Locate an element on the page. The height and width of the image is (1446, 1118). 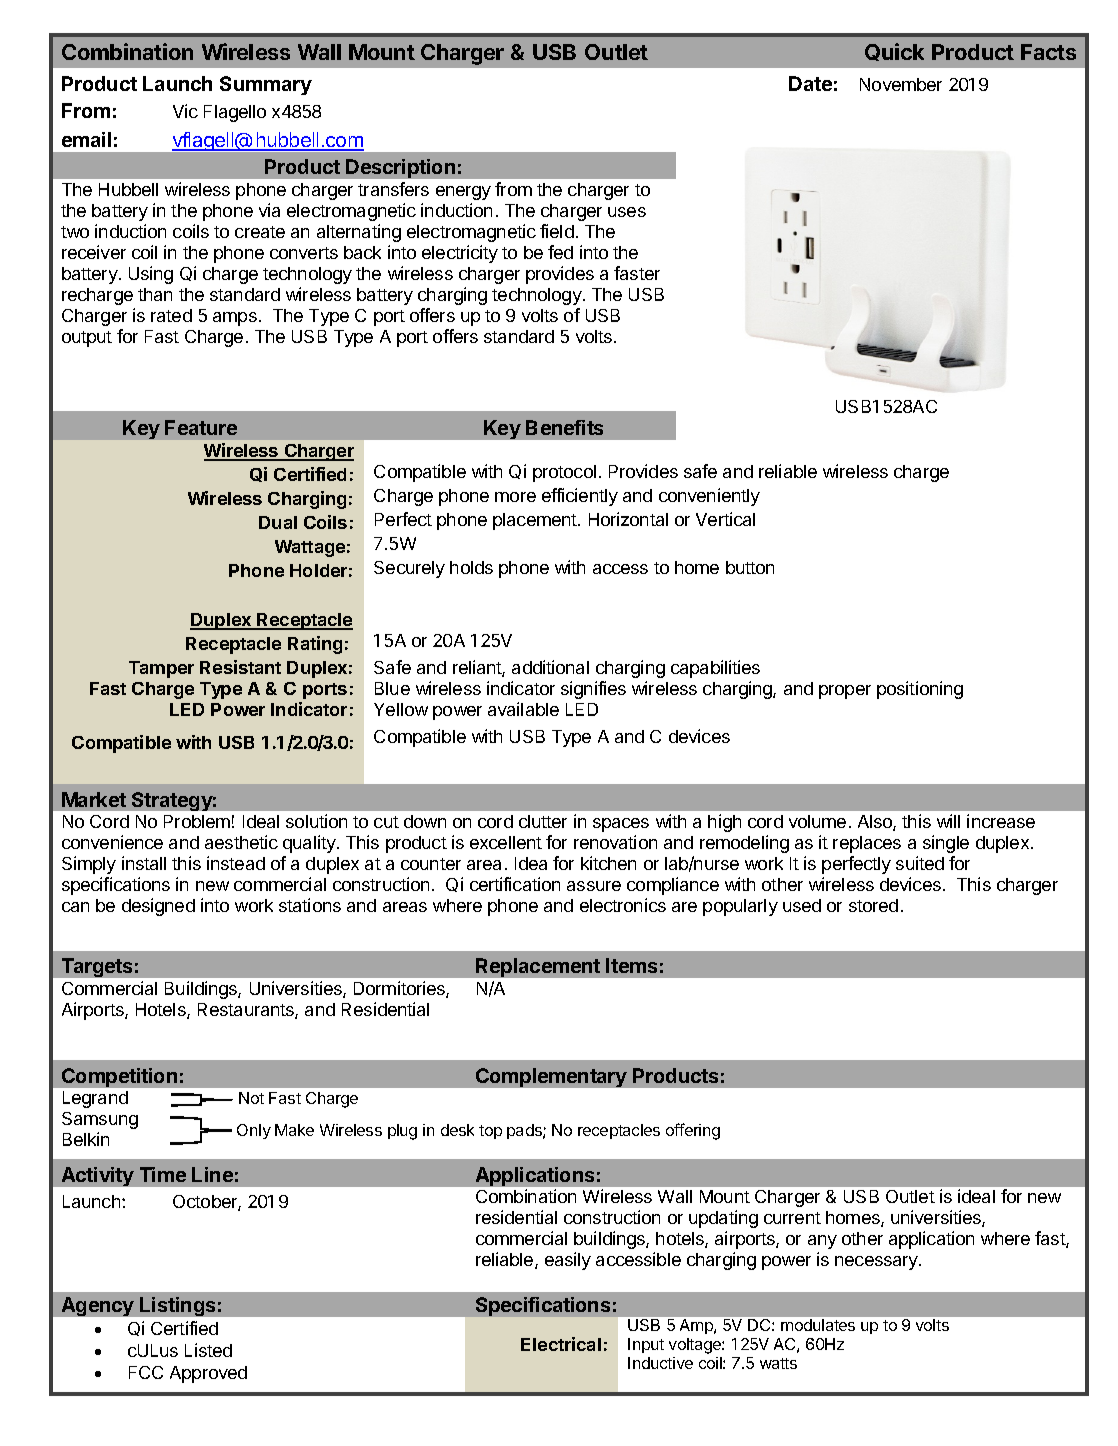
Feature is located at coordinates (201, 427).
